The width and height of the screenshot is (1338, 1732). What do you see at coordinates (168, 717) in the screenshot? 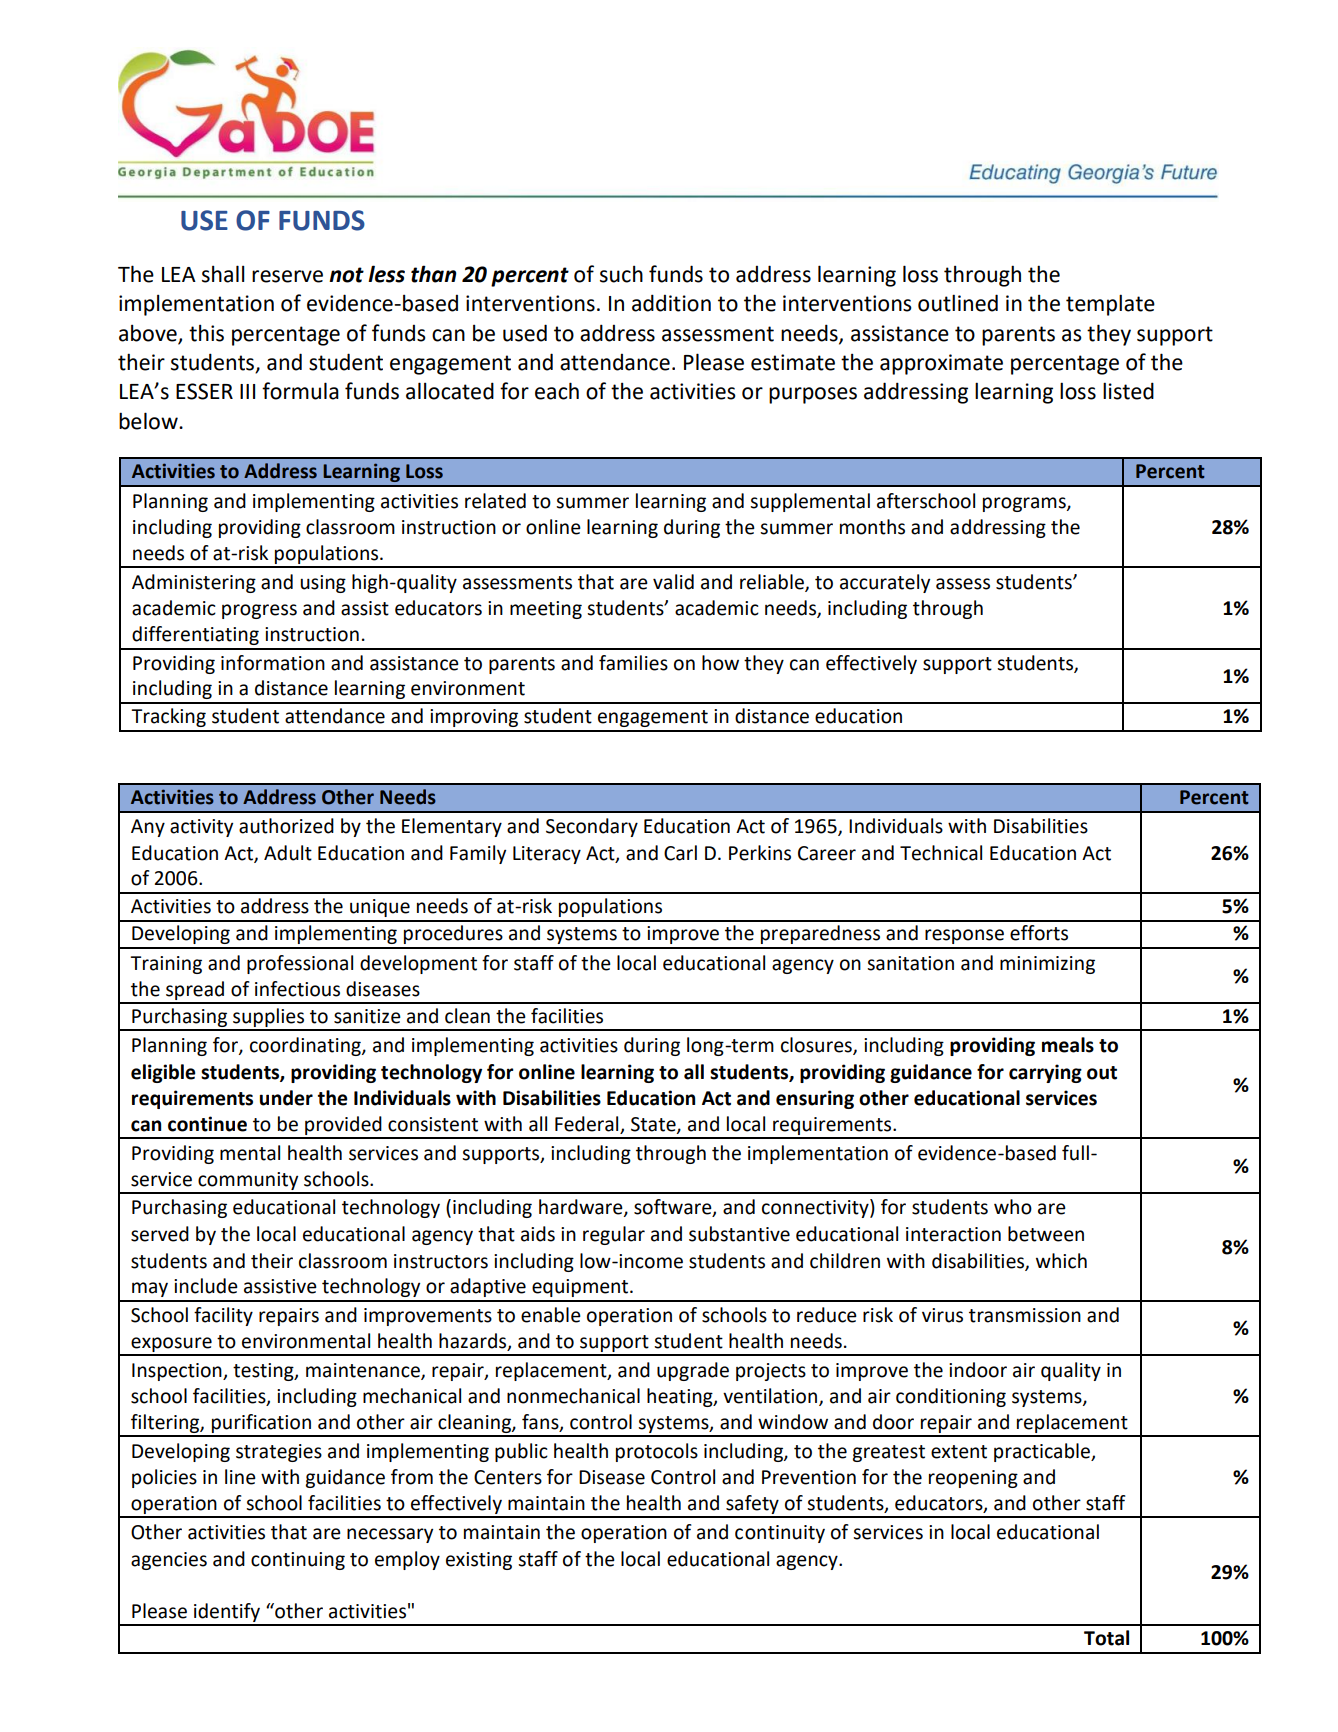
I see `Tracking` at bounding box center [168, 717].
